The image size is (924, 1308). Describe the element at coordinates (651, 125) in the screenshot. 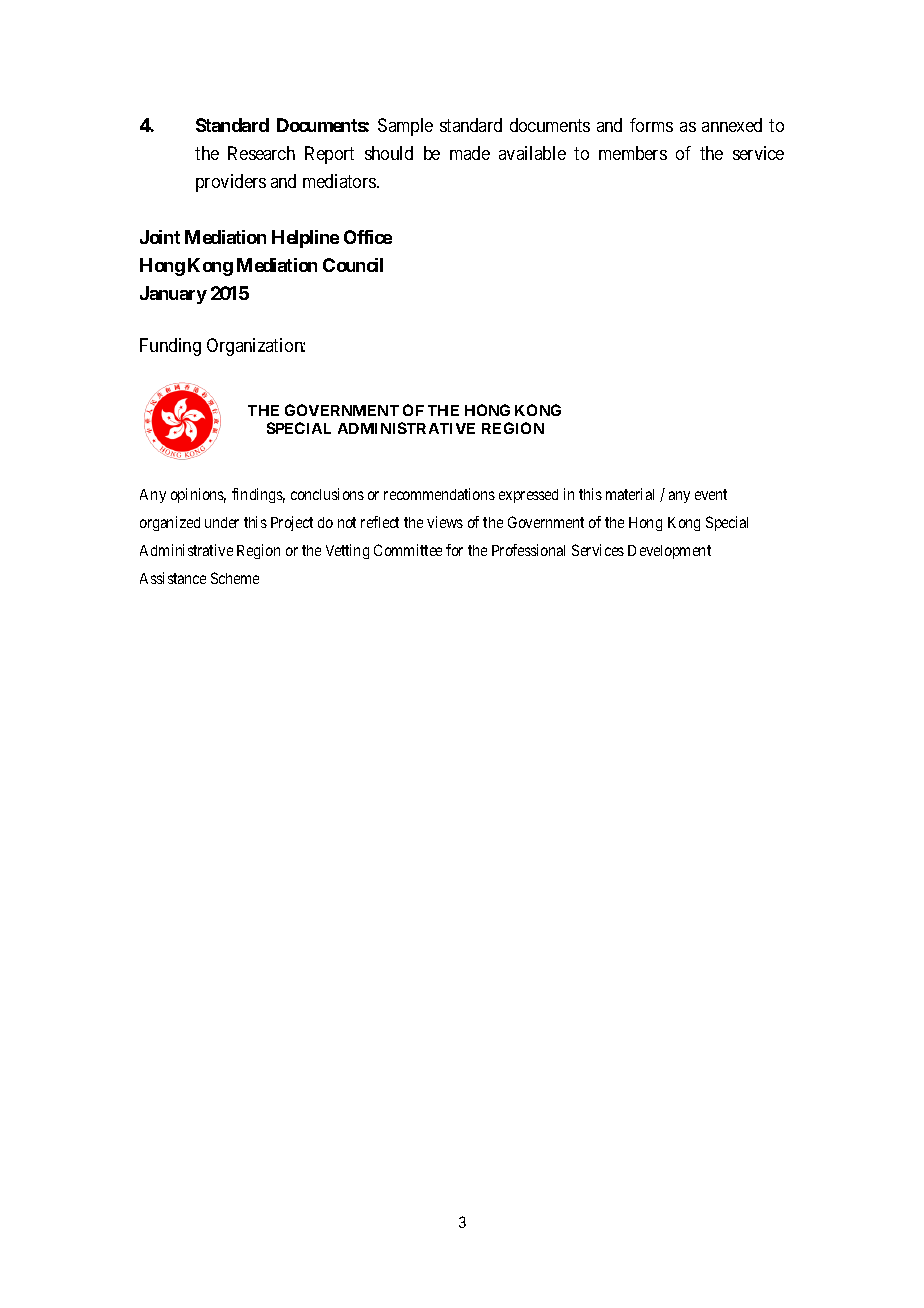

I see `forms` at that location.
